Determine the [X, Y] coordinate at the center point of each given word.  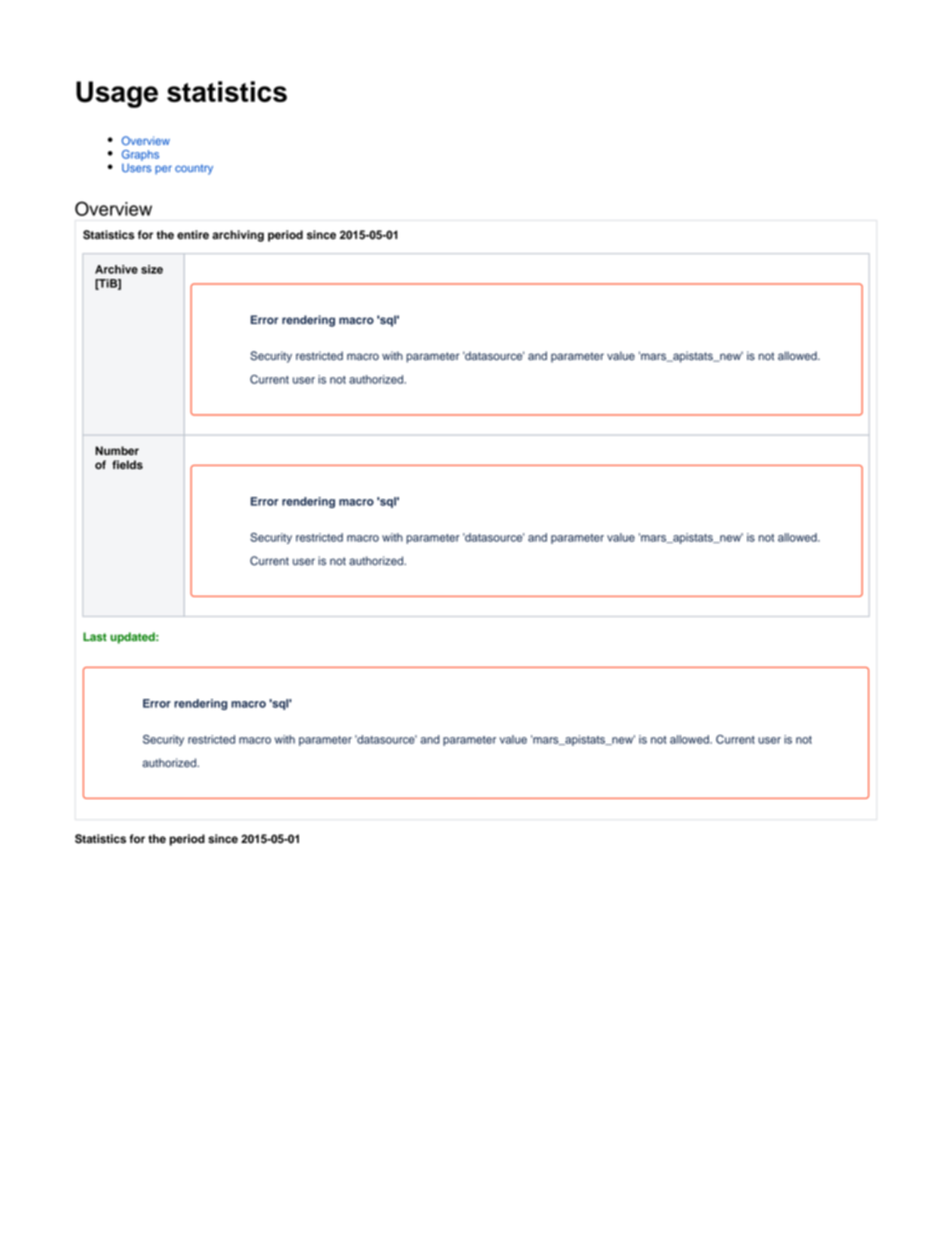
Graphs [140, 157]
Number [117, 450]
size [152, 269]
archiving [238, 236]
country [194, 169]
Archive [116, 269]
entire [193, 235]
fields [127, 465]
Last [95, 636]
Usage [117, 94]
